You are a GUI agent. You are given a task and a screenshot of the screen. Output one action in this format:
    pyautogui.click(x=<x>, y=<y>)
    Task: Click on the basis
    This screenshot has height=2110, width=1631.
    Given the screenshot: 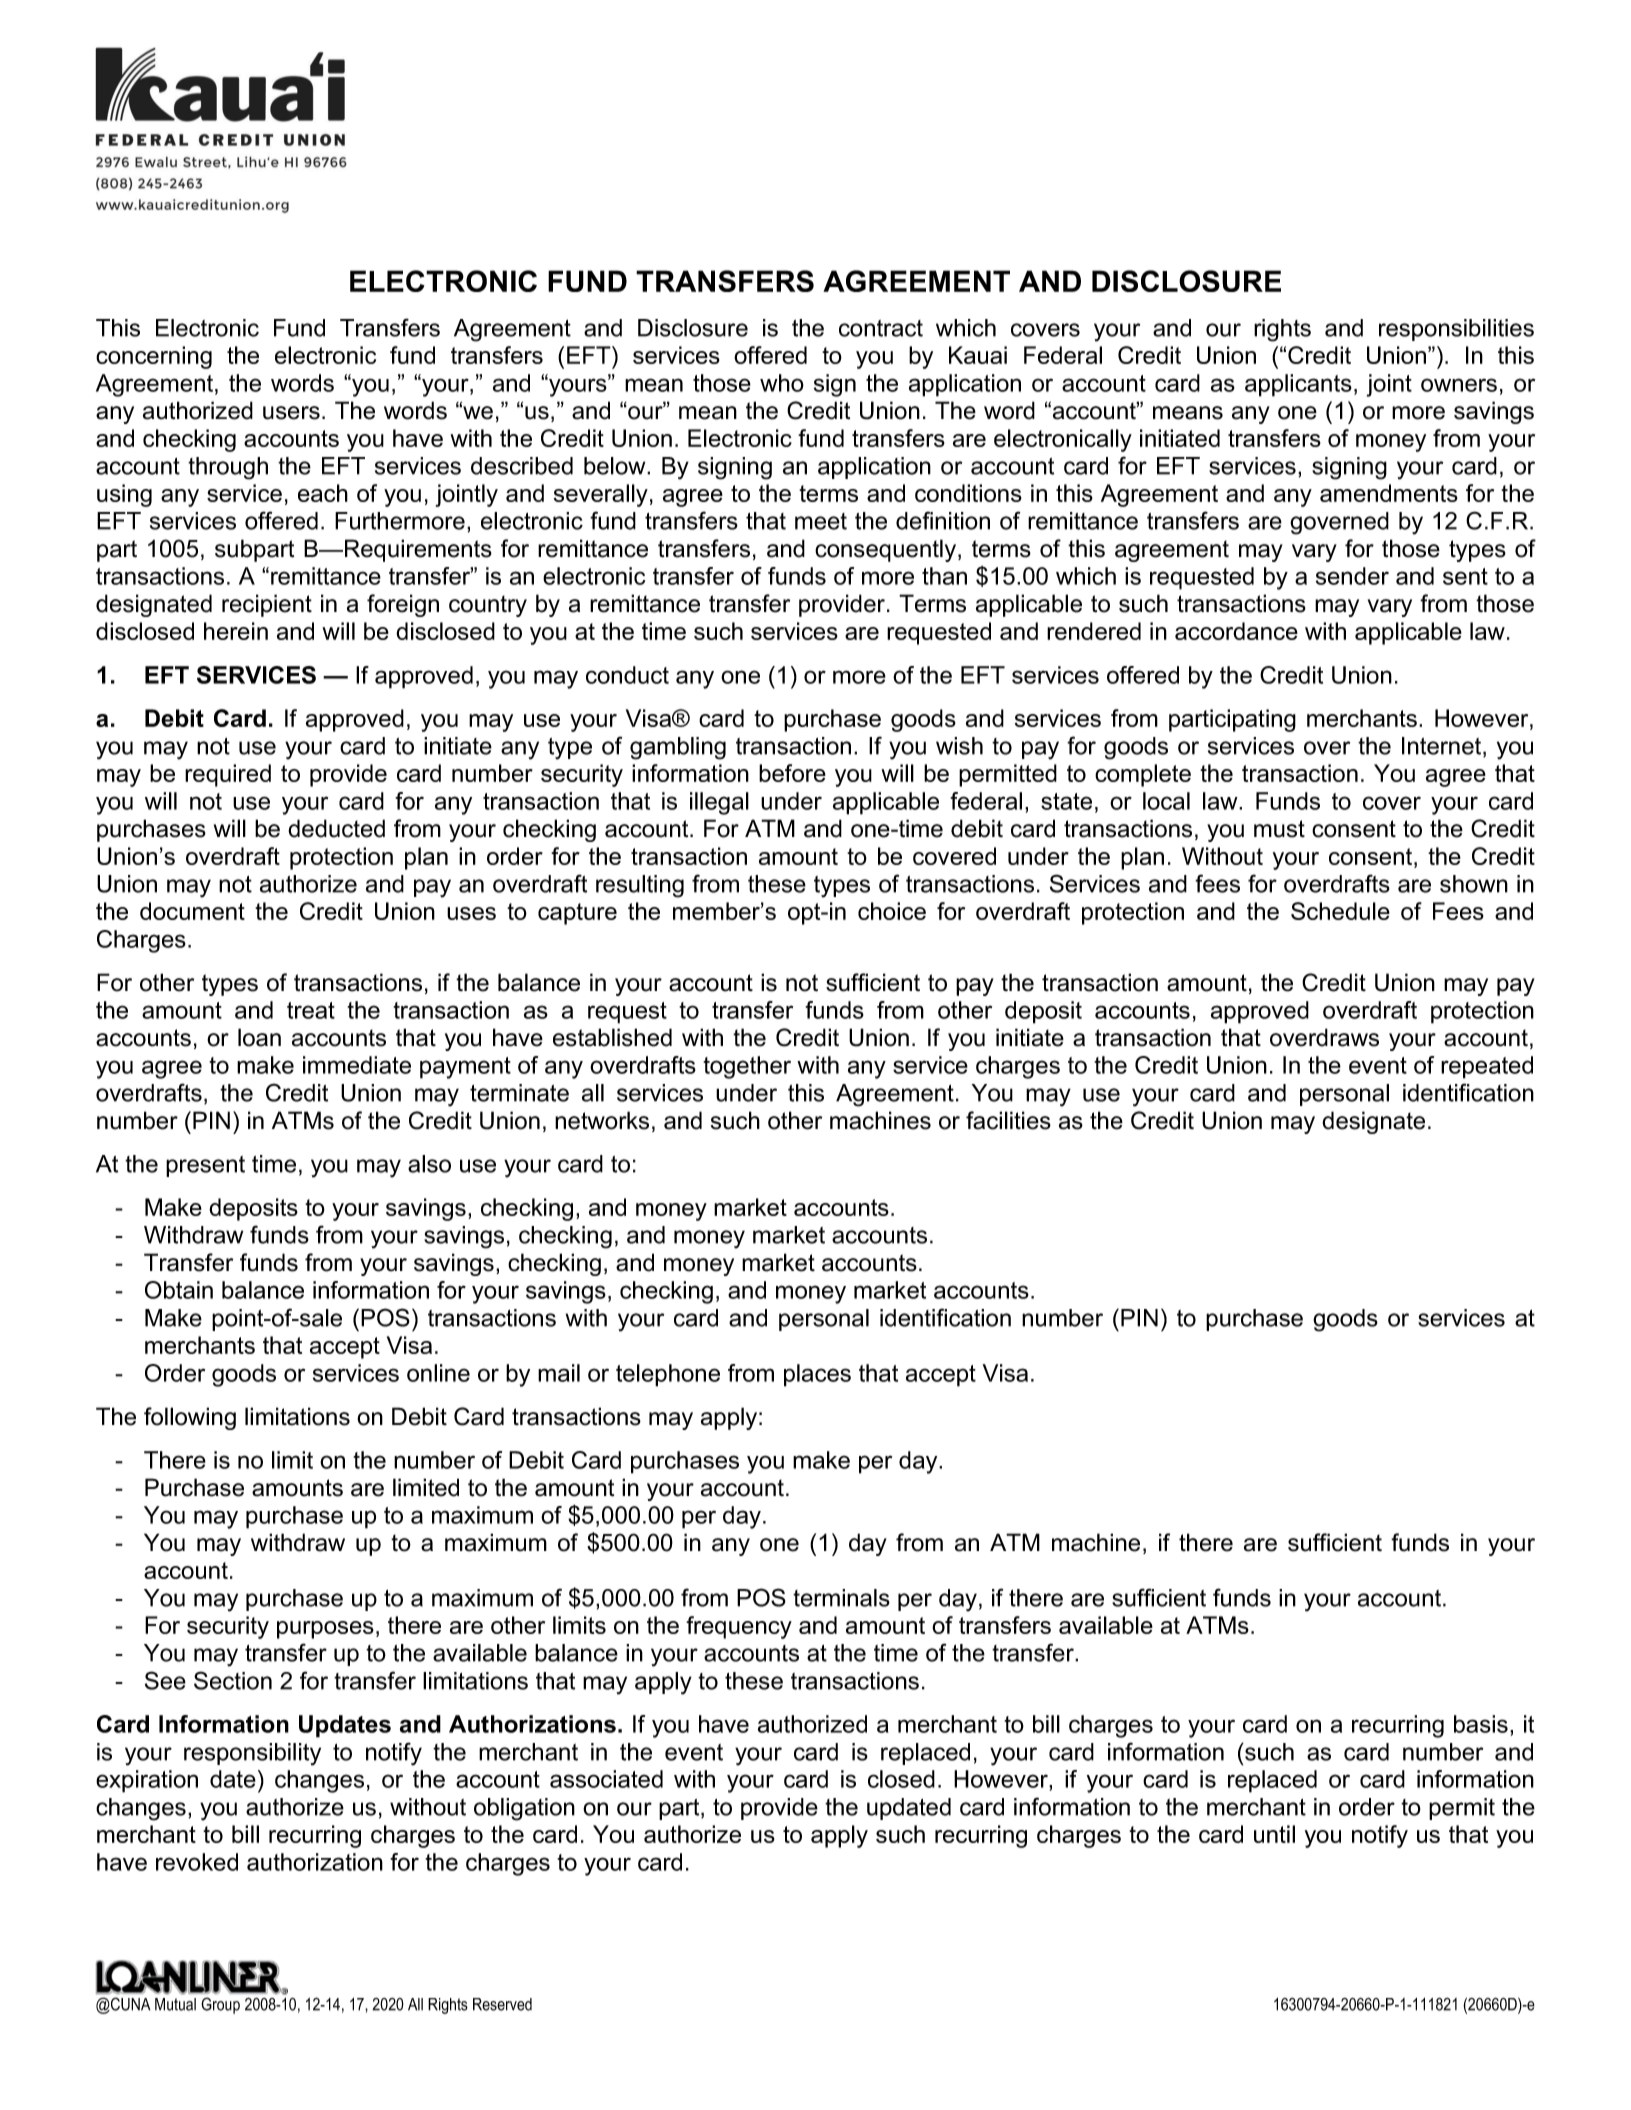 What is the action you would take?
    pyautogui.click(x=1481, y=1724)
